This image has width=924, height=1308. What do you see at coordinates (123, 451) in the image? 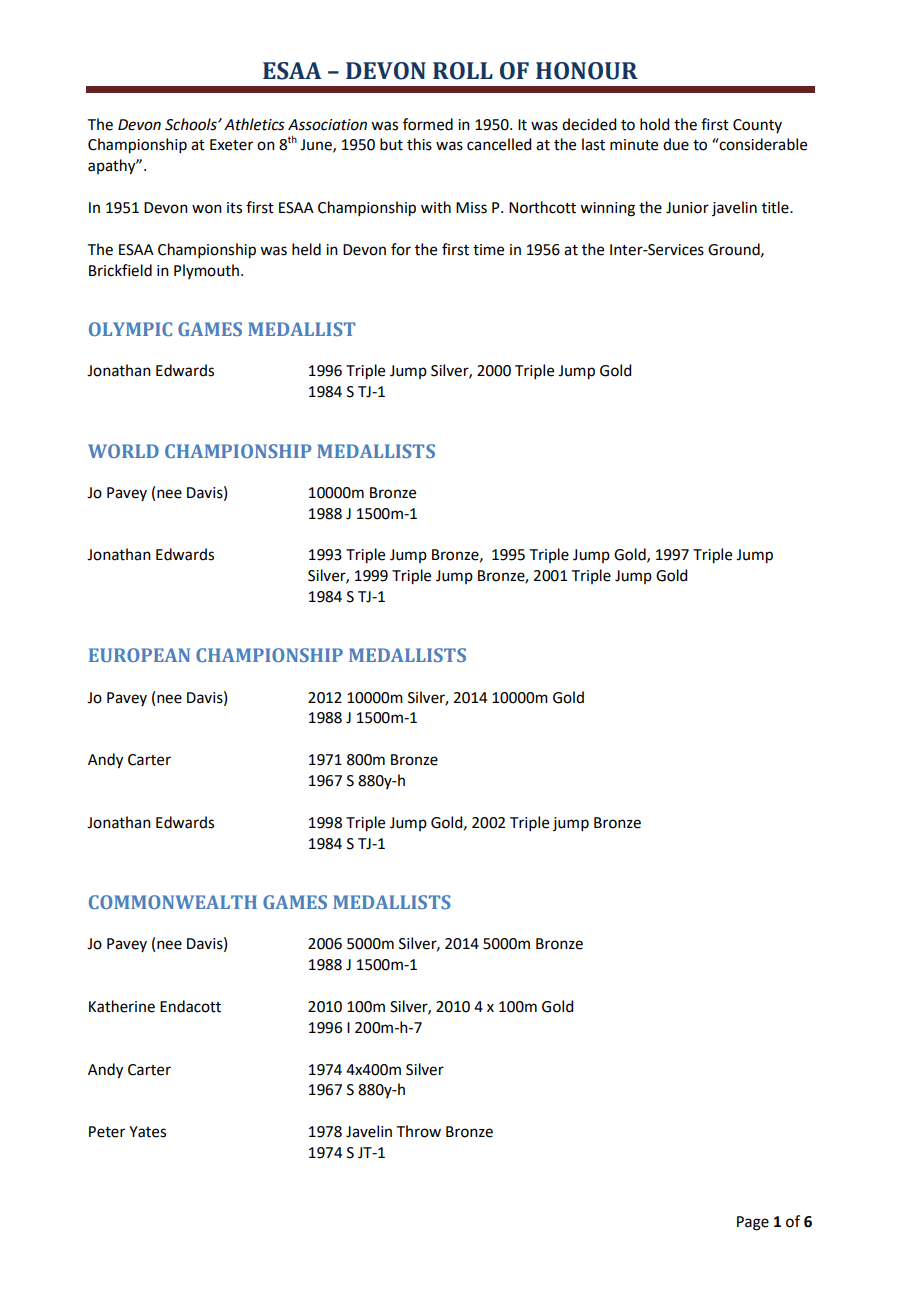
I see `WORLD` at bounding box center [123, 451].
